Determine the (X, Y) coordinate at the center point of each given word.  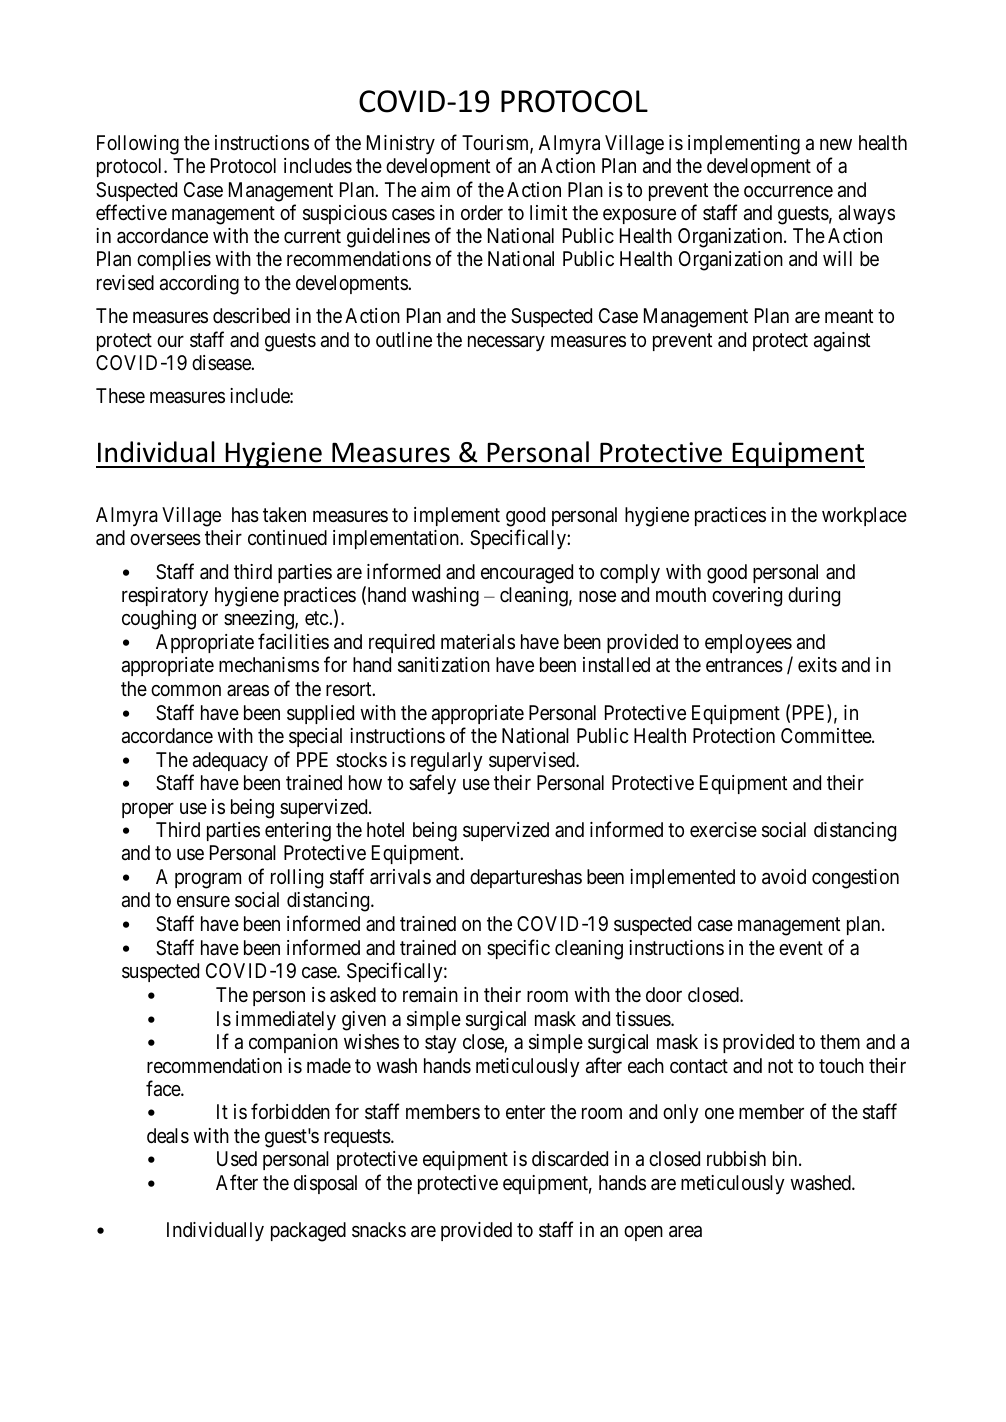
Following (138, 145)
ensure (203, 901)
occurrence (788, 191)
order (482, 212)
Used (237, 1159)
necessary (506, 343)
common (186, 690)
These (120, 396)
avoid (784, 877)
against (842, 342)
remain (430, 995)
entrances (744, 666)
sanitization (444, 665)
